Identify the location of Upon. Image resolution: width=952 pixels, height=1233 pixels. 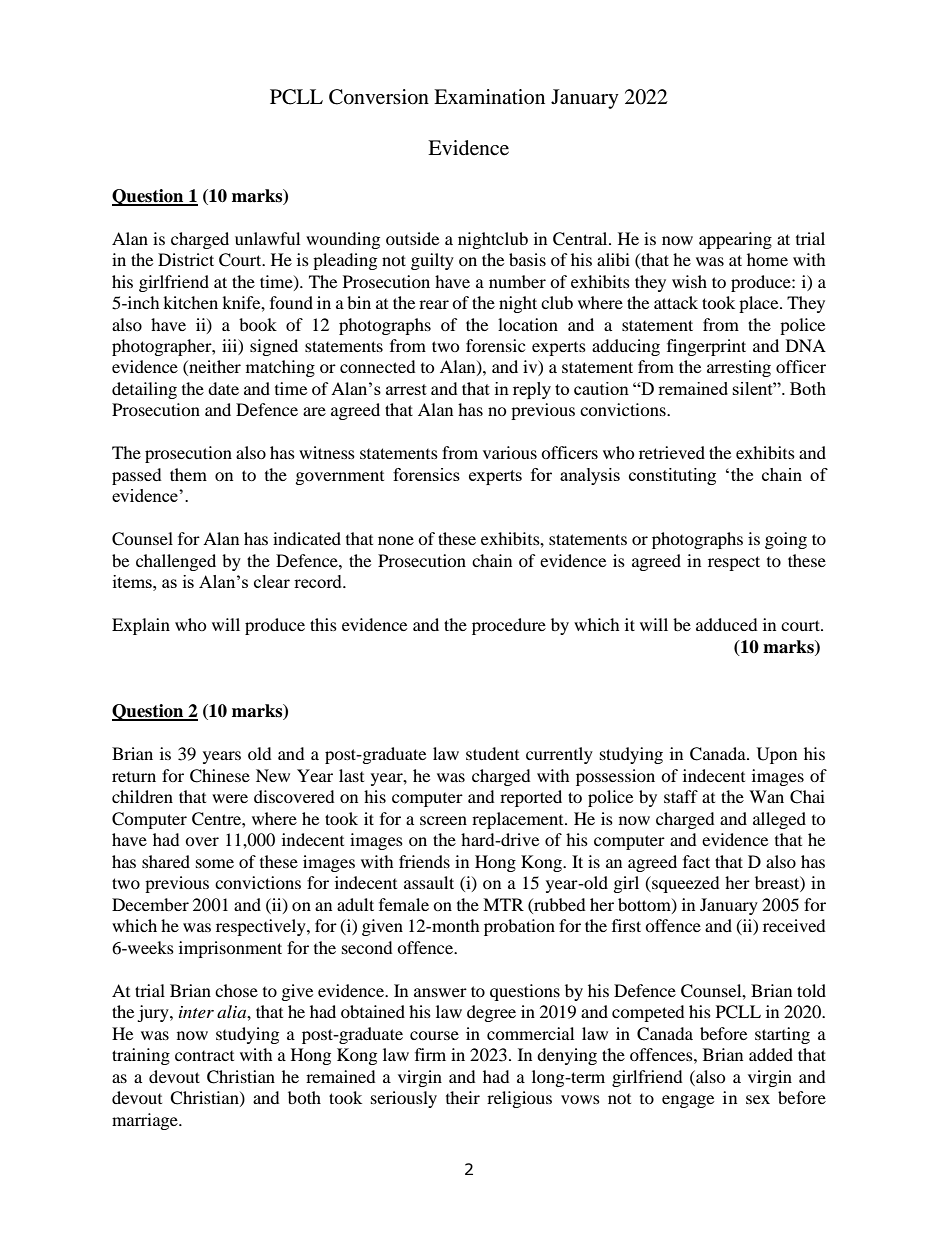
(777, 755).
